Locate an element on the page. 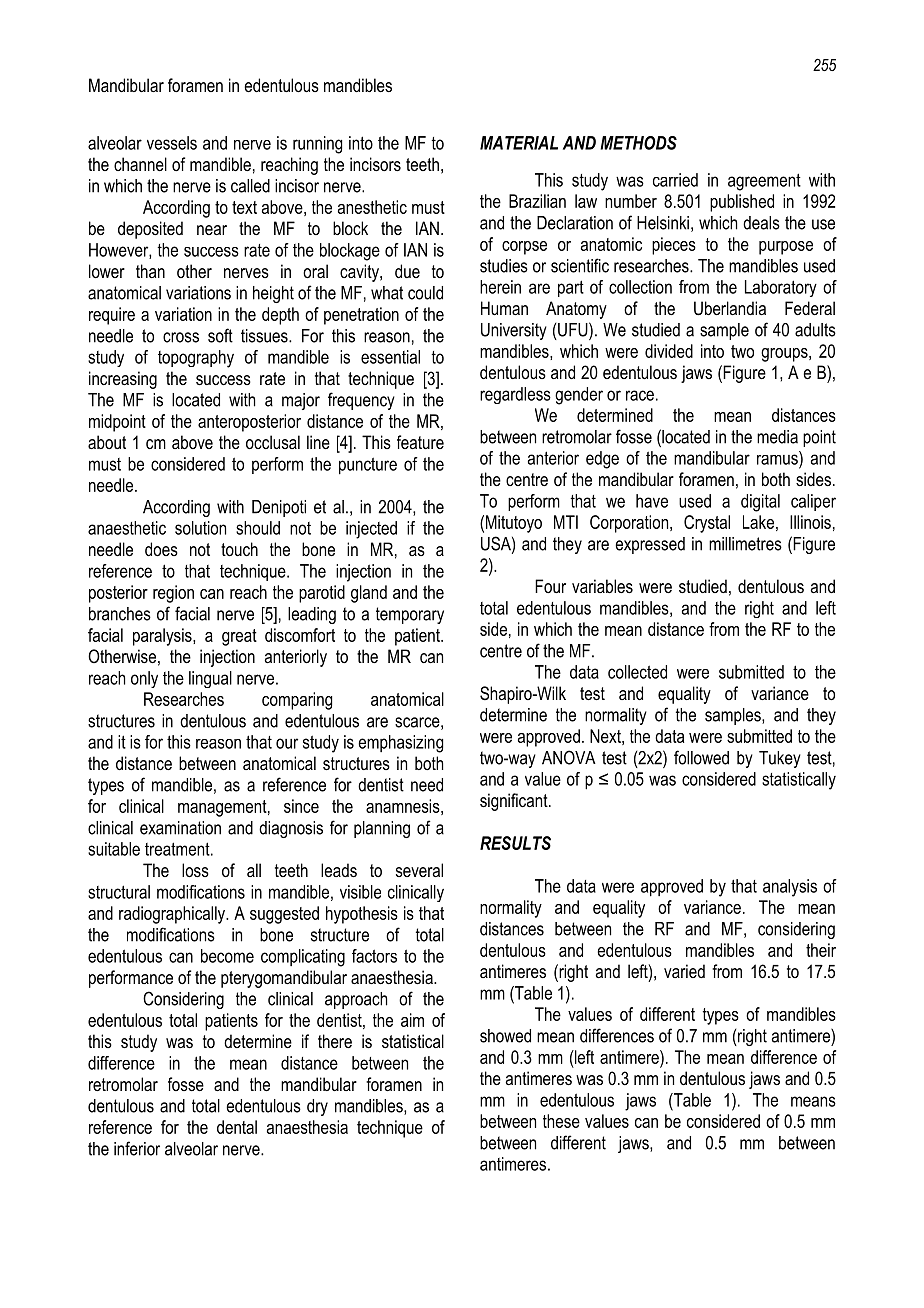 This page has height=1308, width=924. topography is located at coordinates (196, 359).
